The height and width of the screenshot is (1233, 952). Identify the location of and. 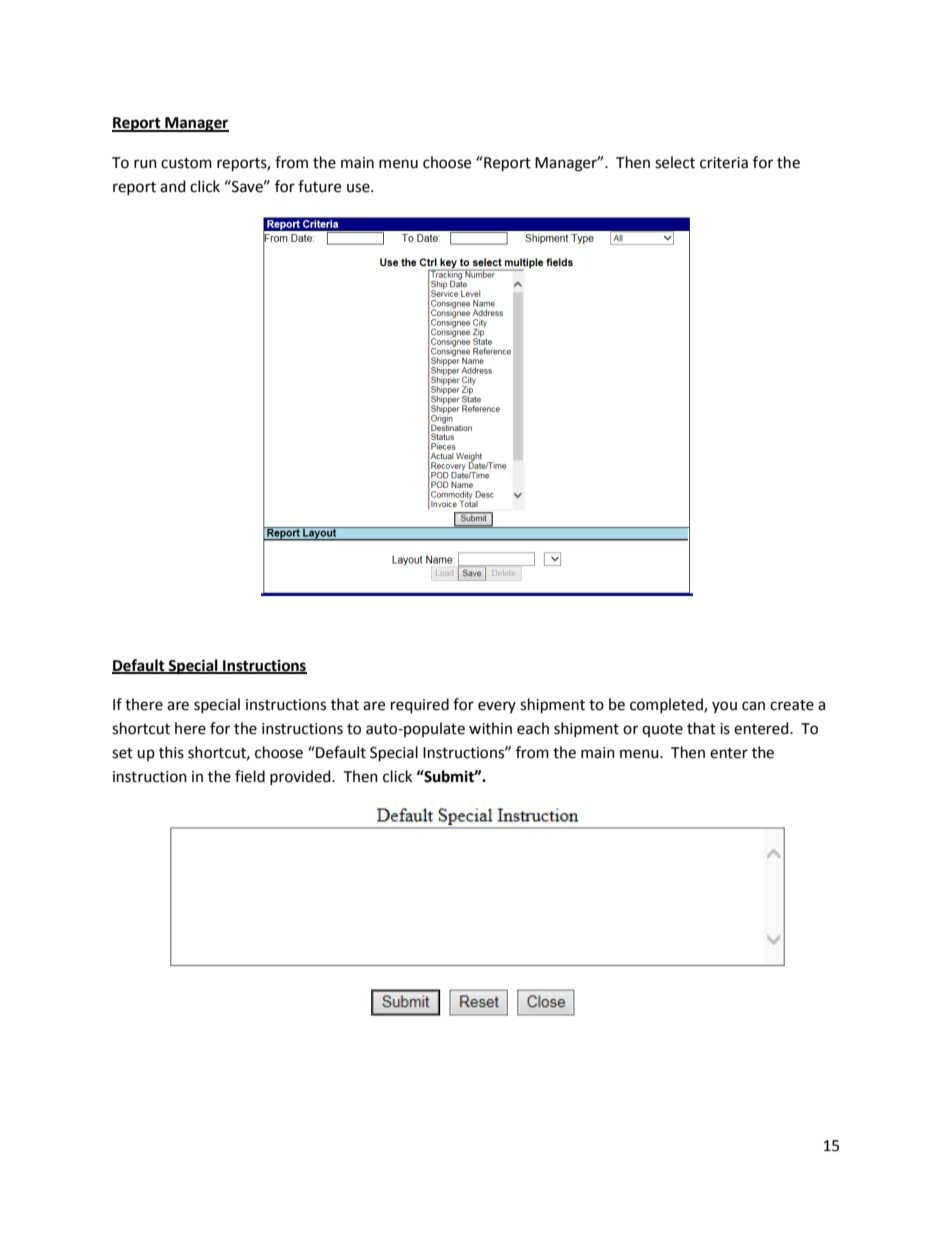
(173, 186).
